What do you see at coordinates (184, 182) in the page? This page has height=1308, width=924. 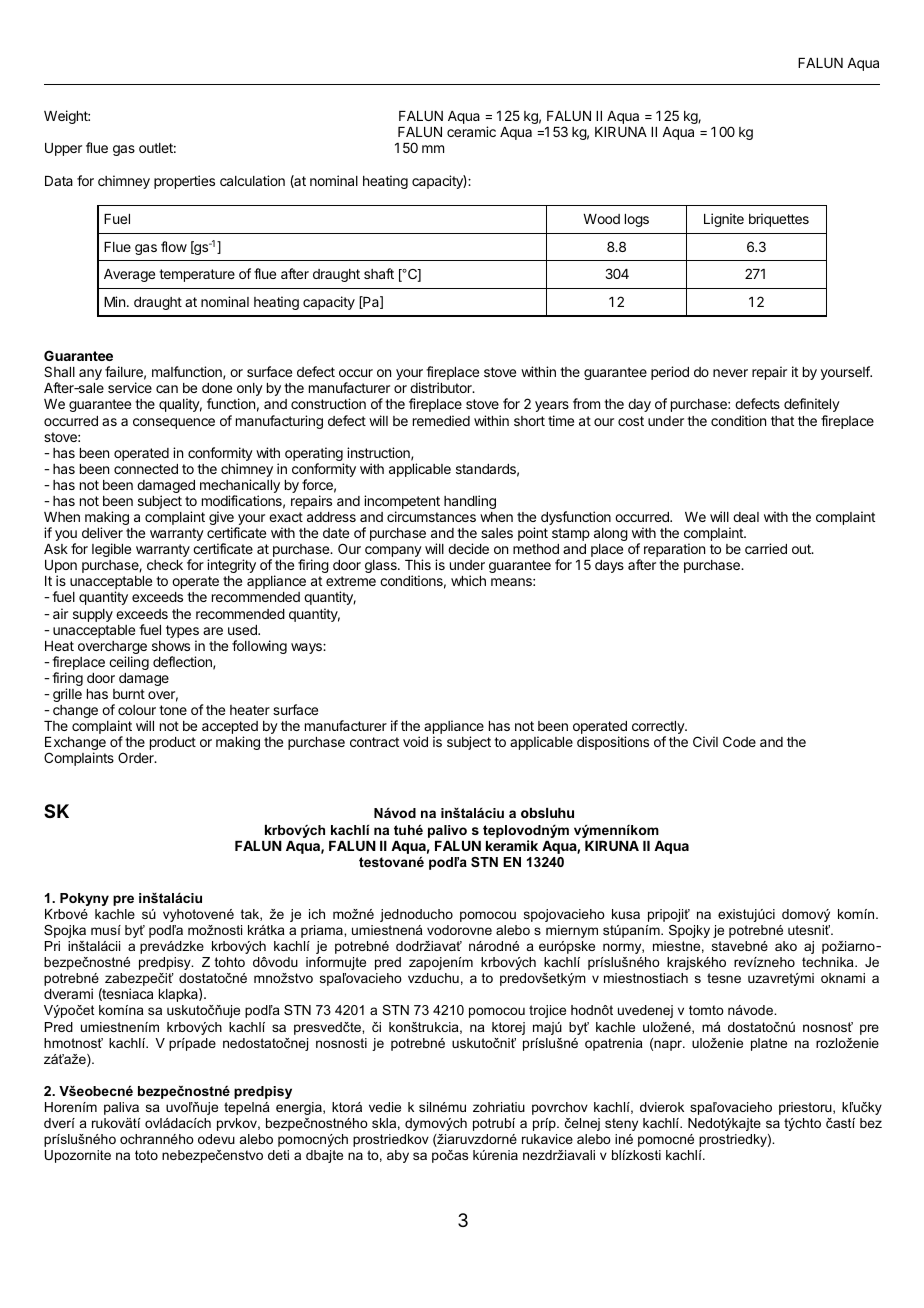 I see `properties` at bounding box center [184, 182].
